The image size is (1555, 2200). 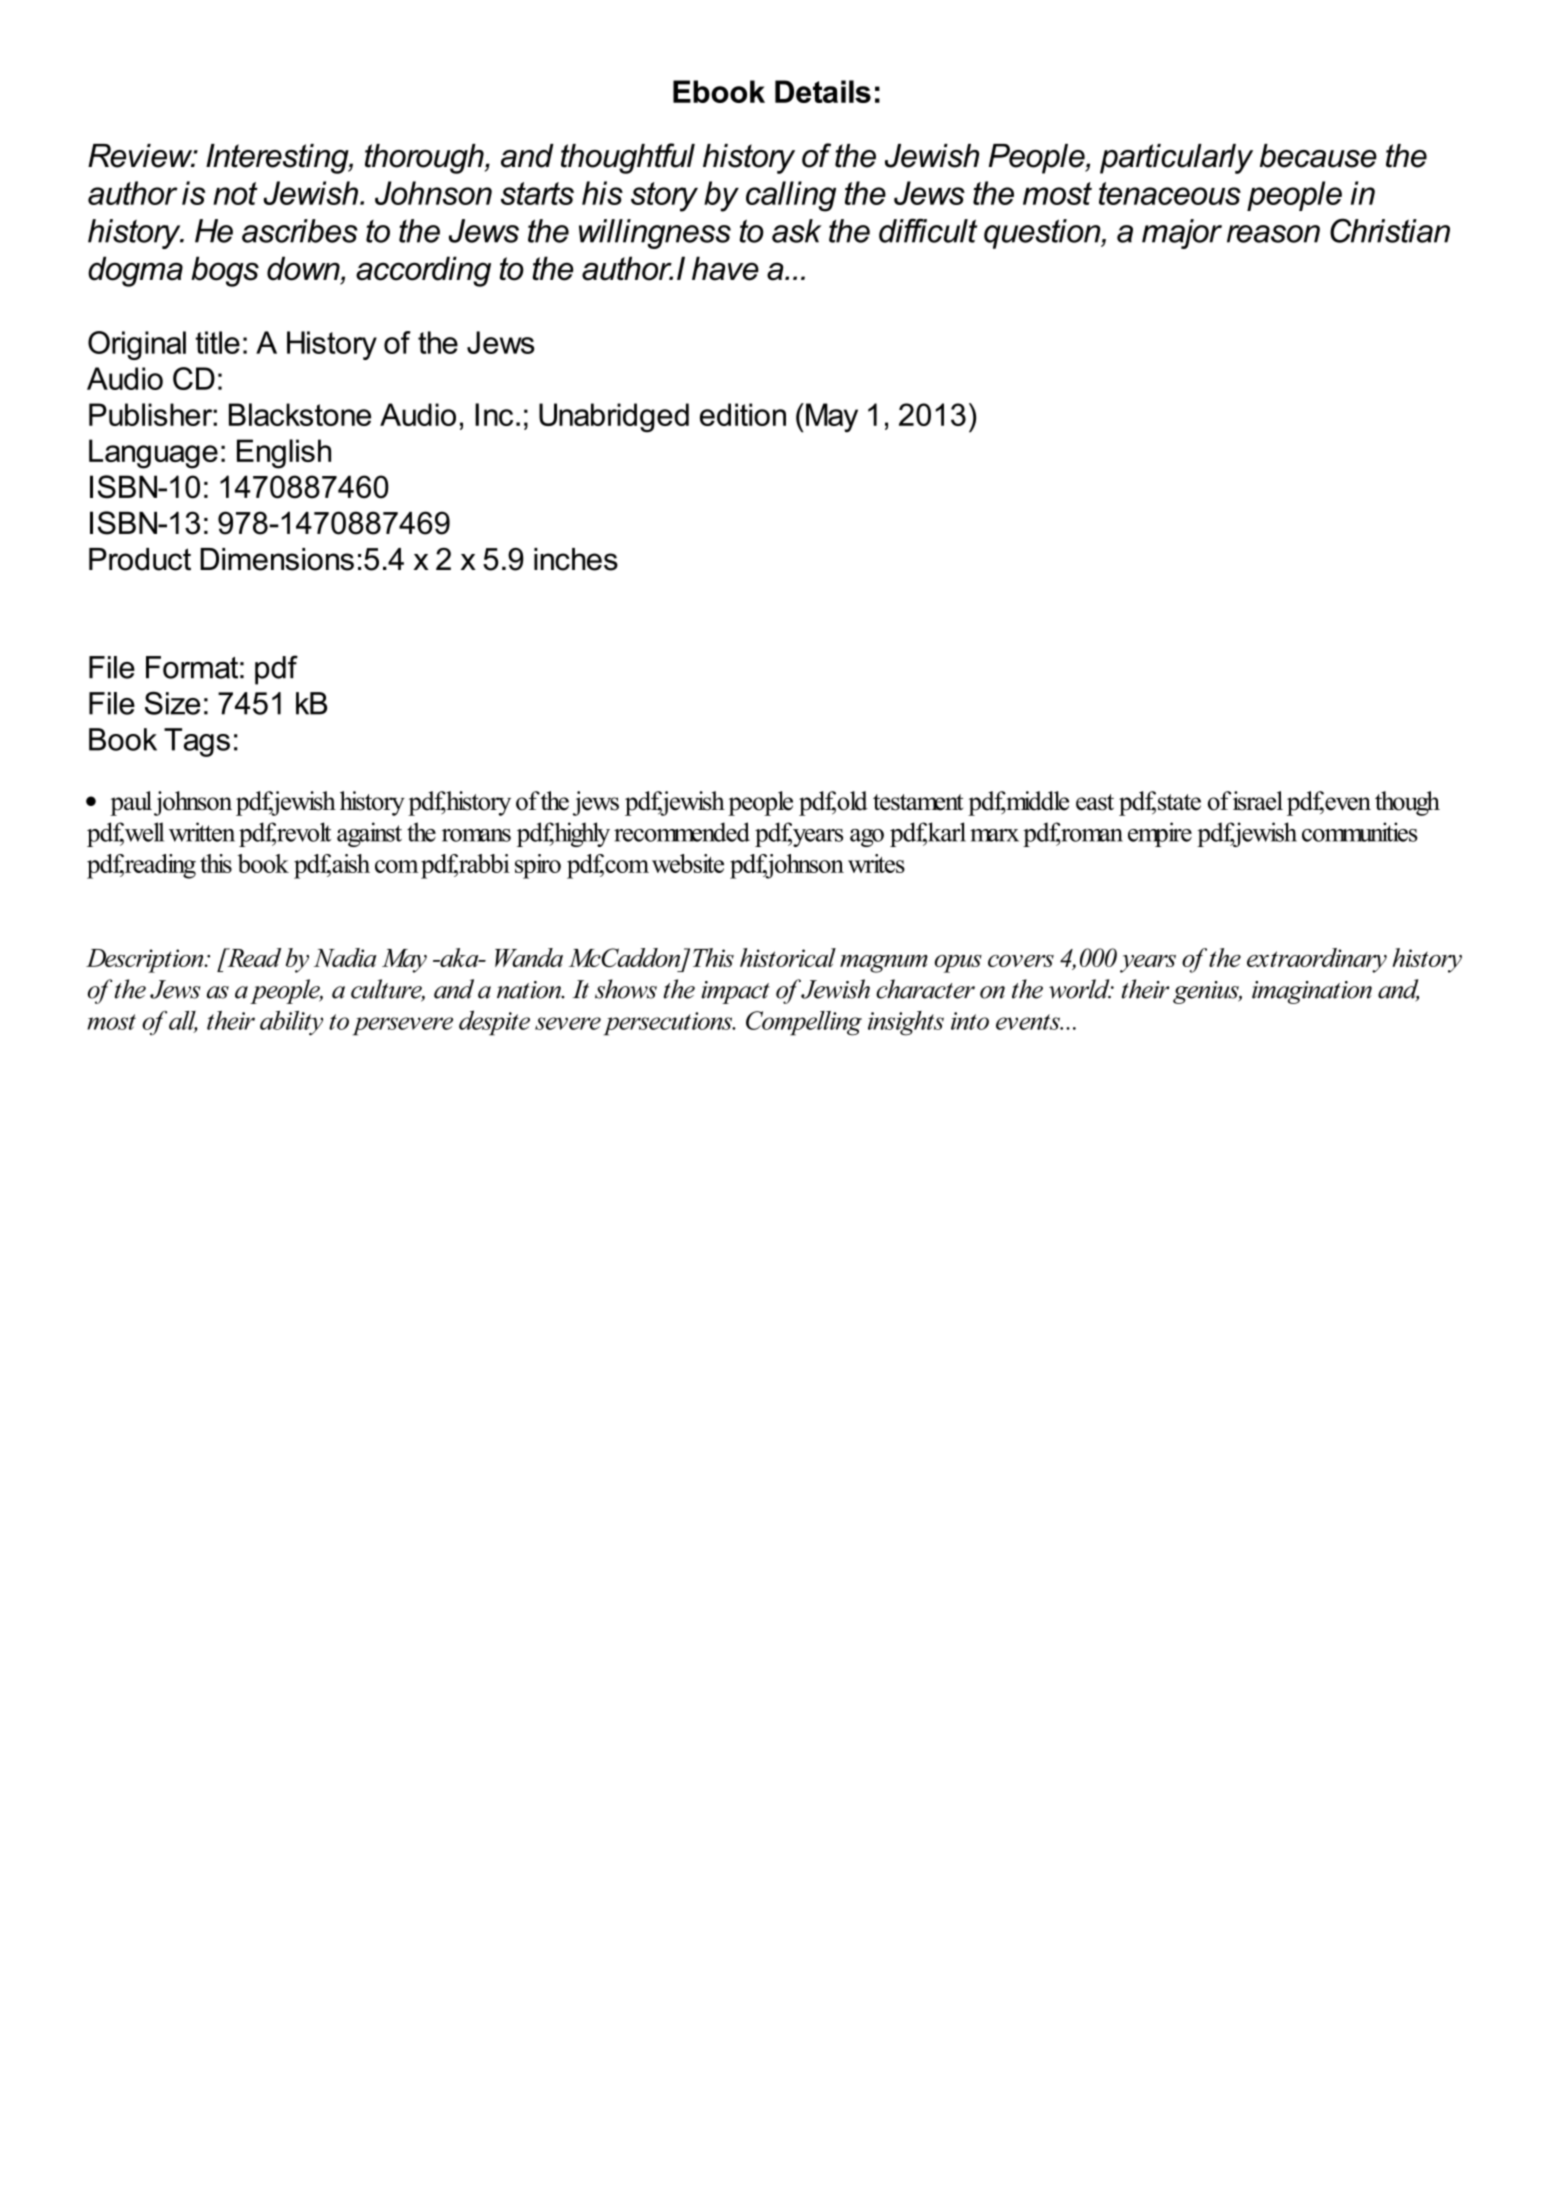 What do you see at coordinates (284, 454) in the image?
I see `English` at bounding box center [284, 454].
